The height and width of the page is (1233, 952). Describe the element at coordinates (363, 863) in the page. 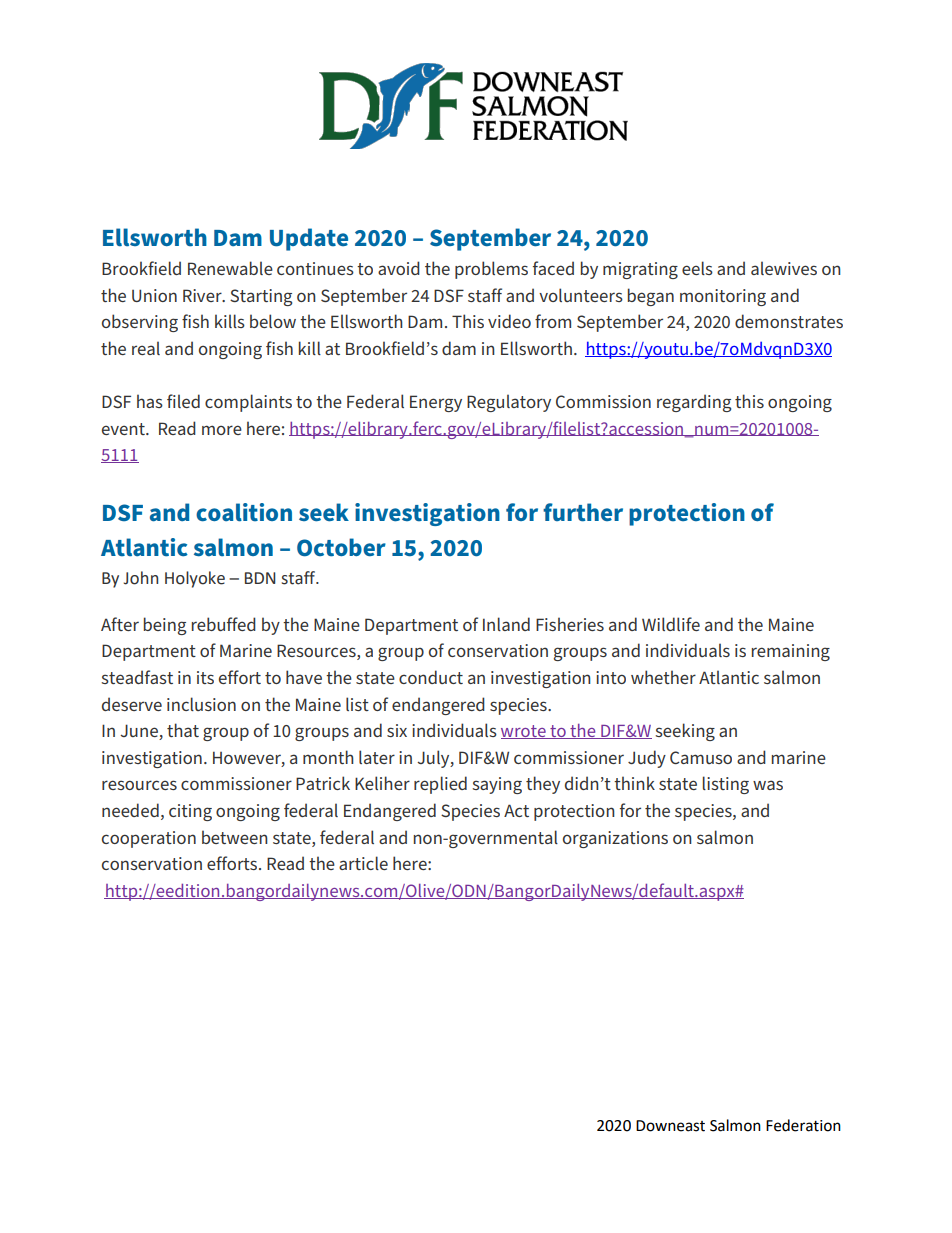

I see `article` at that location.
